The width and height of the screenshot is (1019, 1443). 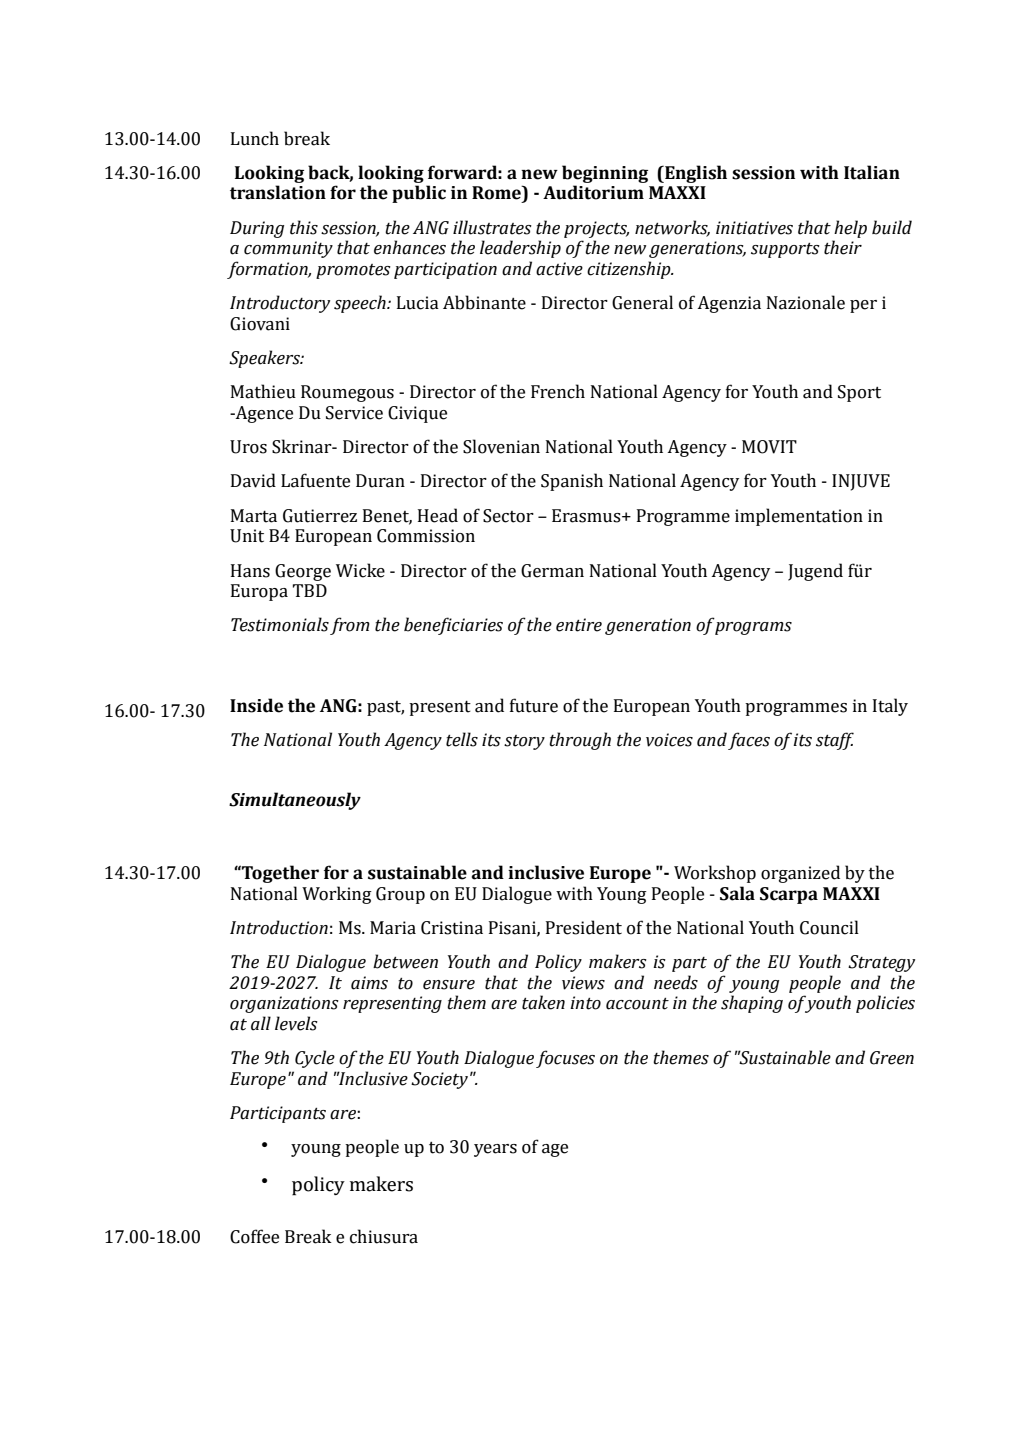 What do you see at coordinates (320, 516) in the screenshot?
I see `Gutierrez` at bounding box center [320, 516].
